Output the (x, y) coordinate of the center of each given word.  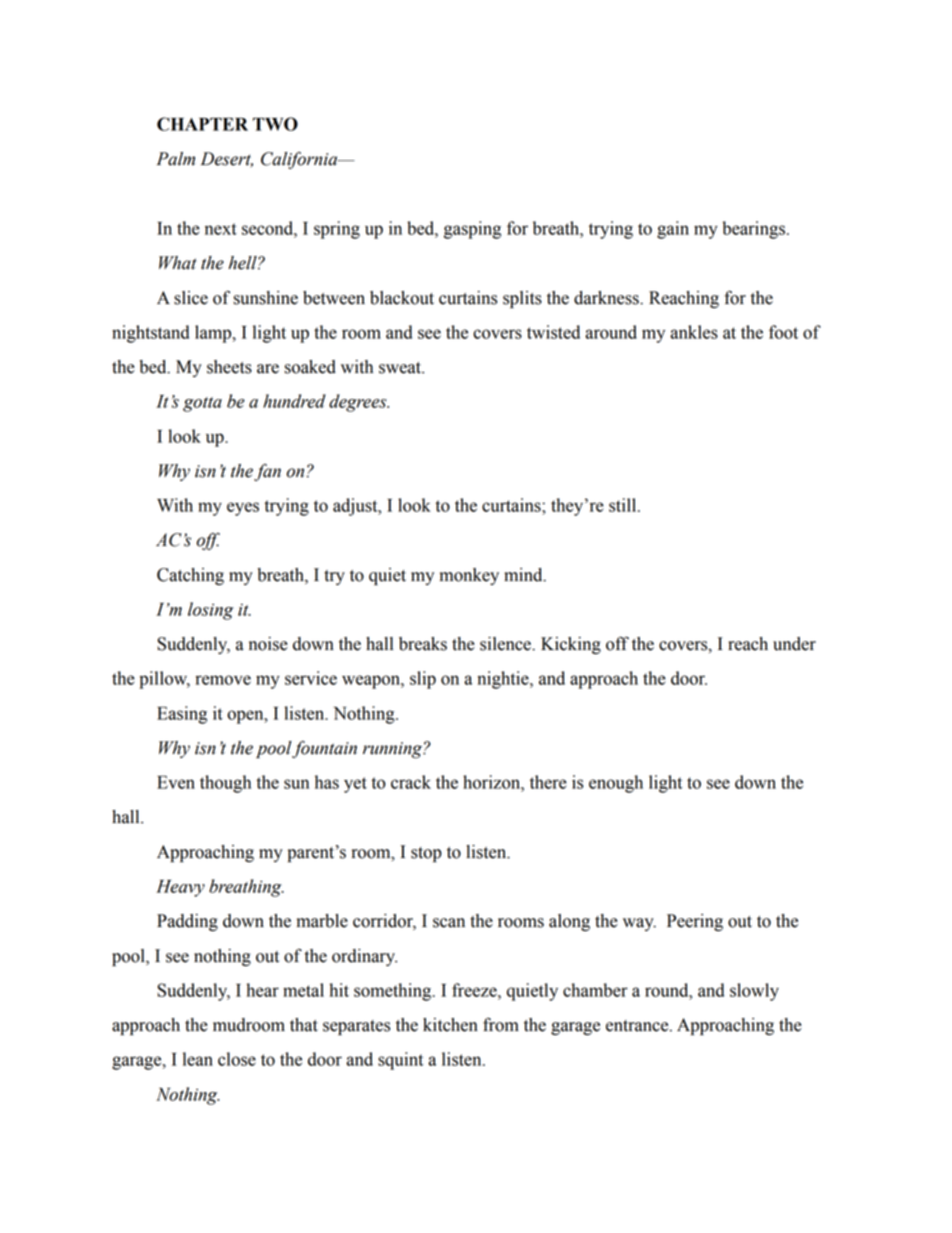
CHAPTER (202, 124)
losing (210, 611)
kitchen (450, 1025)
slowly (754, 992)
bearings (753, 230)
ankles (694, 332)
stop (426, 854)
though (225, 784)
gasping (472, 230)
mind (524, 575)
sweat (401, 368)
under (794, 644)
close (237, 1059)
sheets (229, 367)
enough (616, 784)
